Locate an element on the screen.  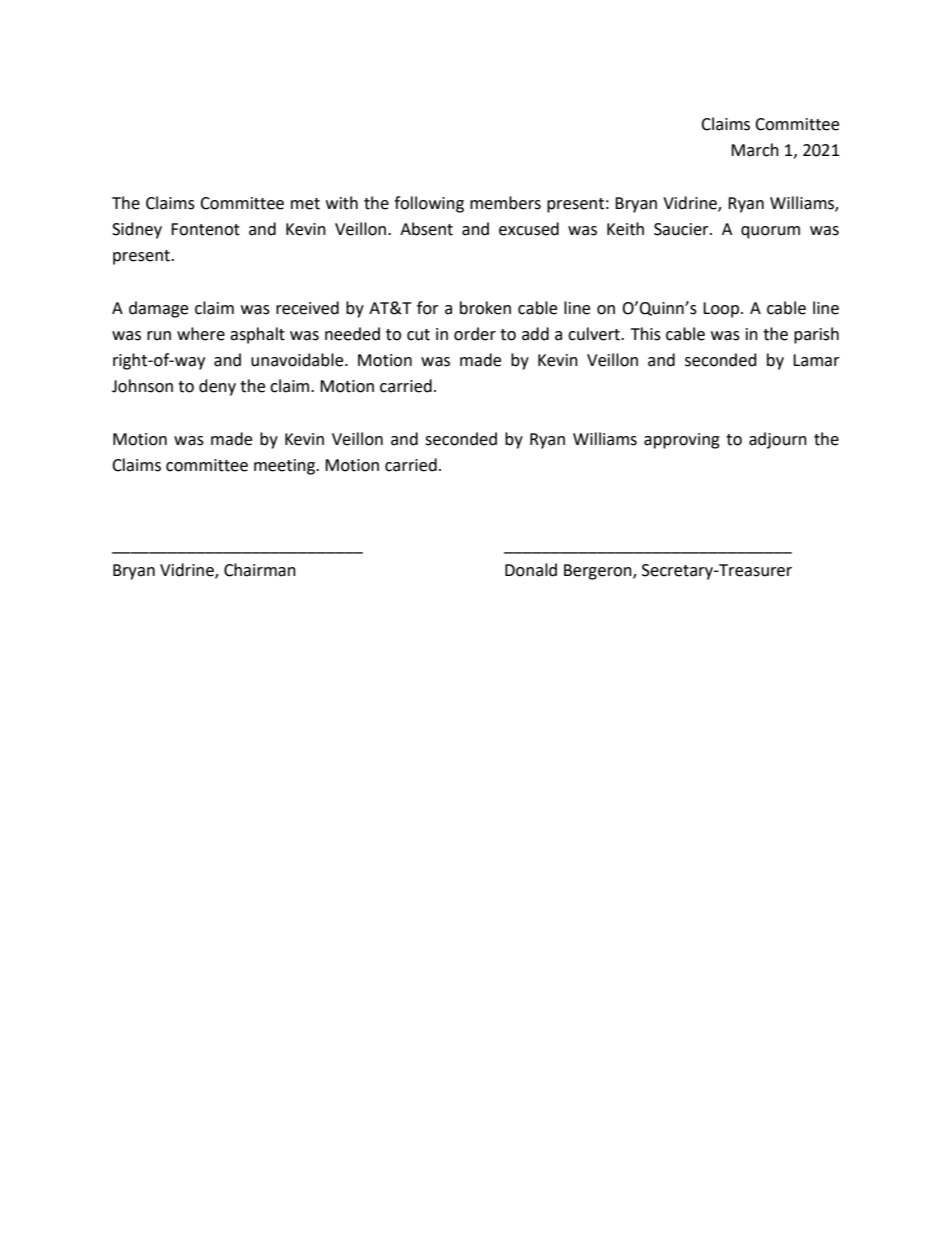
Loop is located at coordinates (721, 310).
